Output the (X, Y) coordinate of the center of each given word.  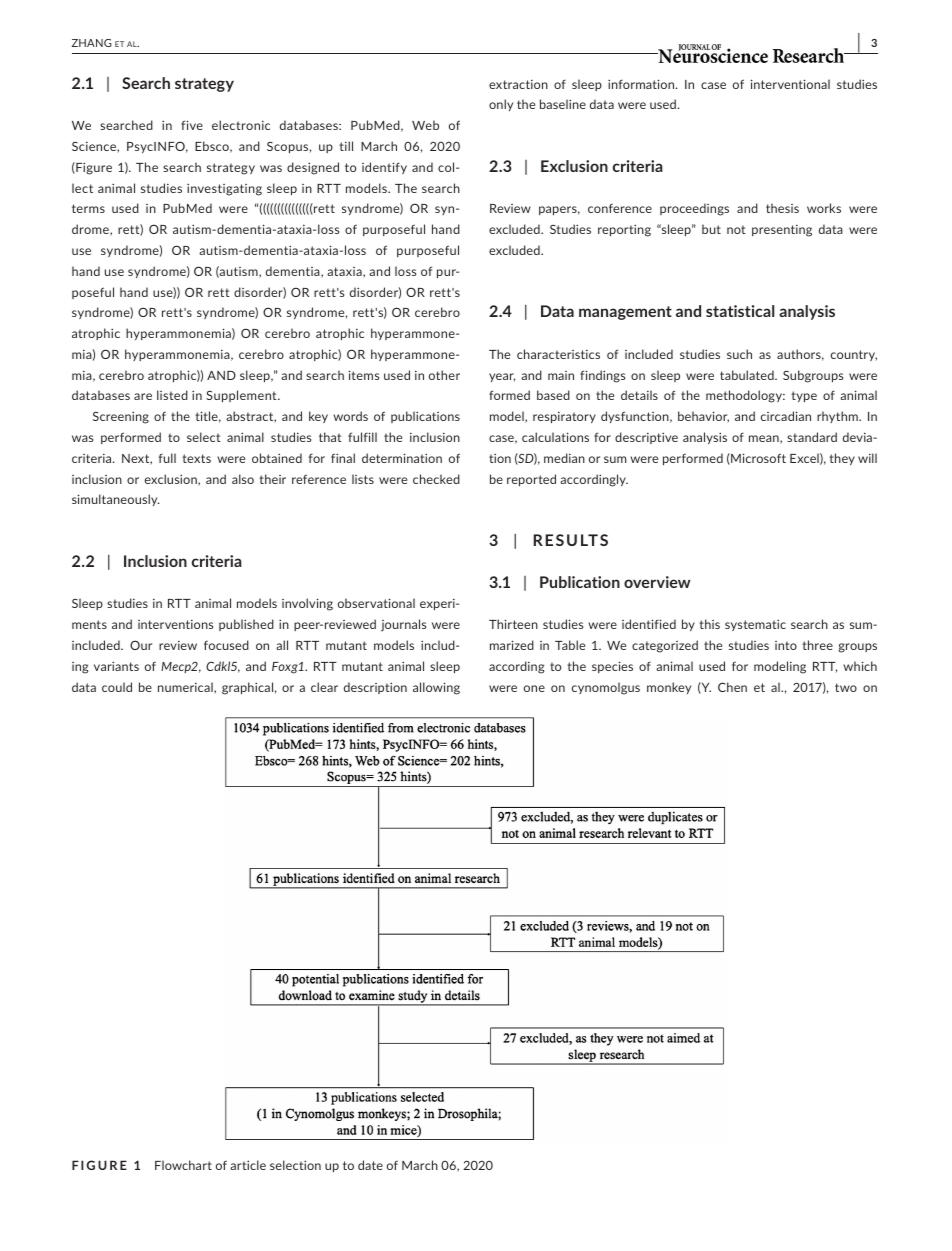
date (370, 1165)
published (246, 625)
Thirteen (513, 624)
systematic (755, 625)
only (501, 105)
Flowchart (183, 1165)
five (192, 125)
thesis (782, 208)
